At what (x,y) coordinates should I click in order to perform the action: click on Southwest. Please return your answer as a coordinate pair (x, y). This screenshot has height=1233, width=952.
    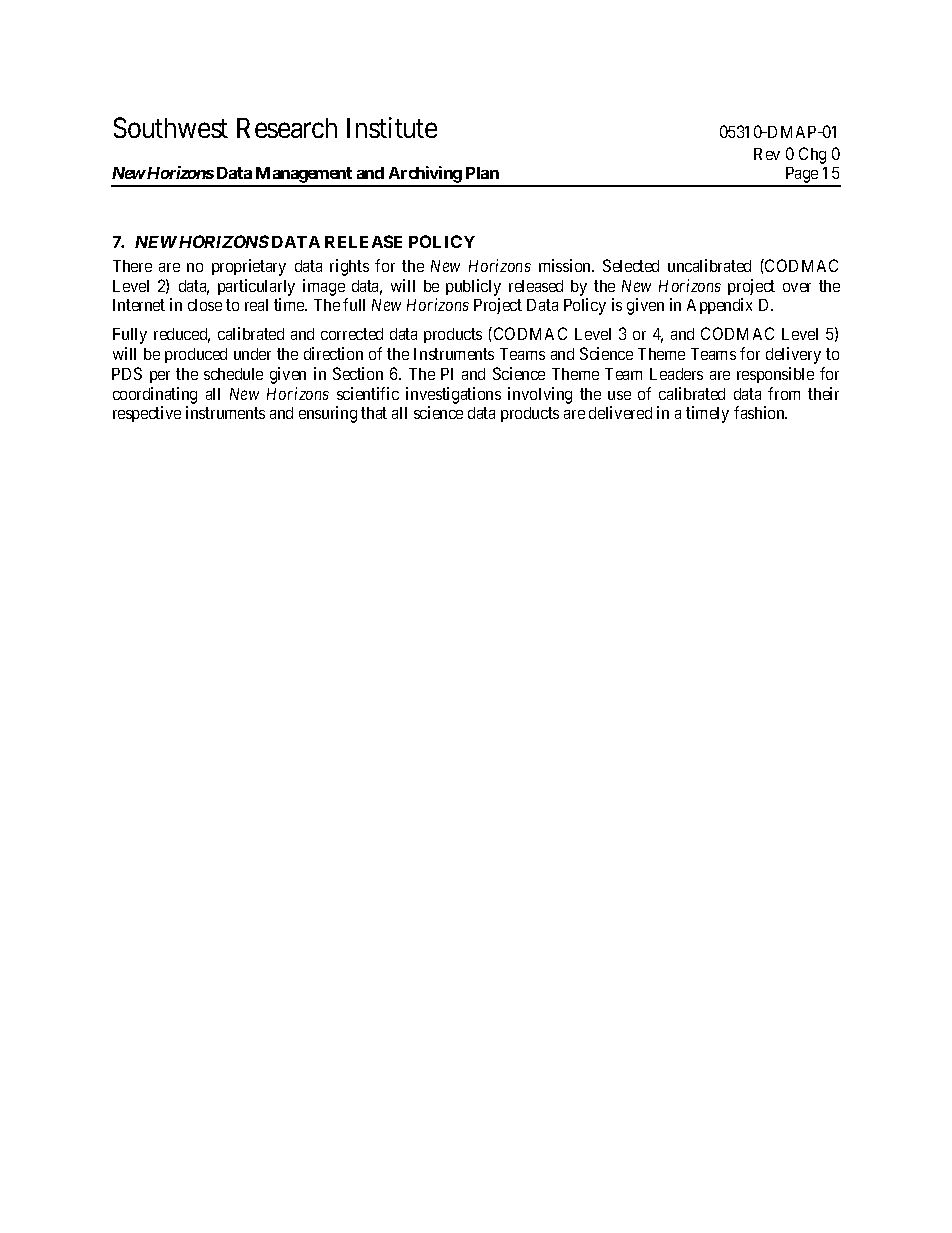
    Looking at the image, I should click on (171, 127).
